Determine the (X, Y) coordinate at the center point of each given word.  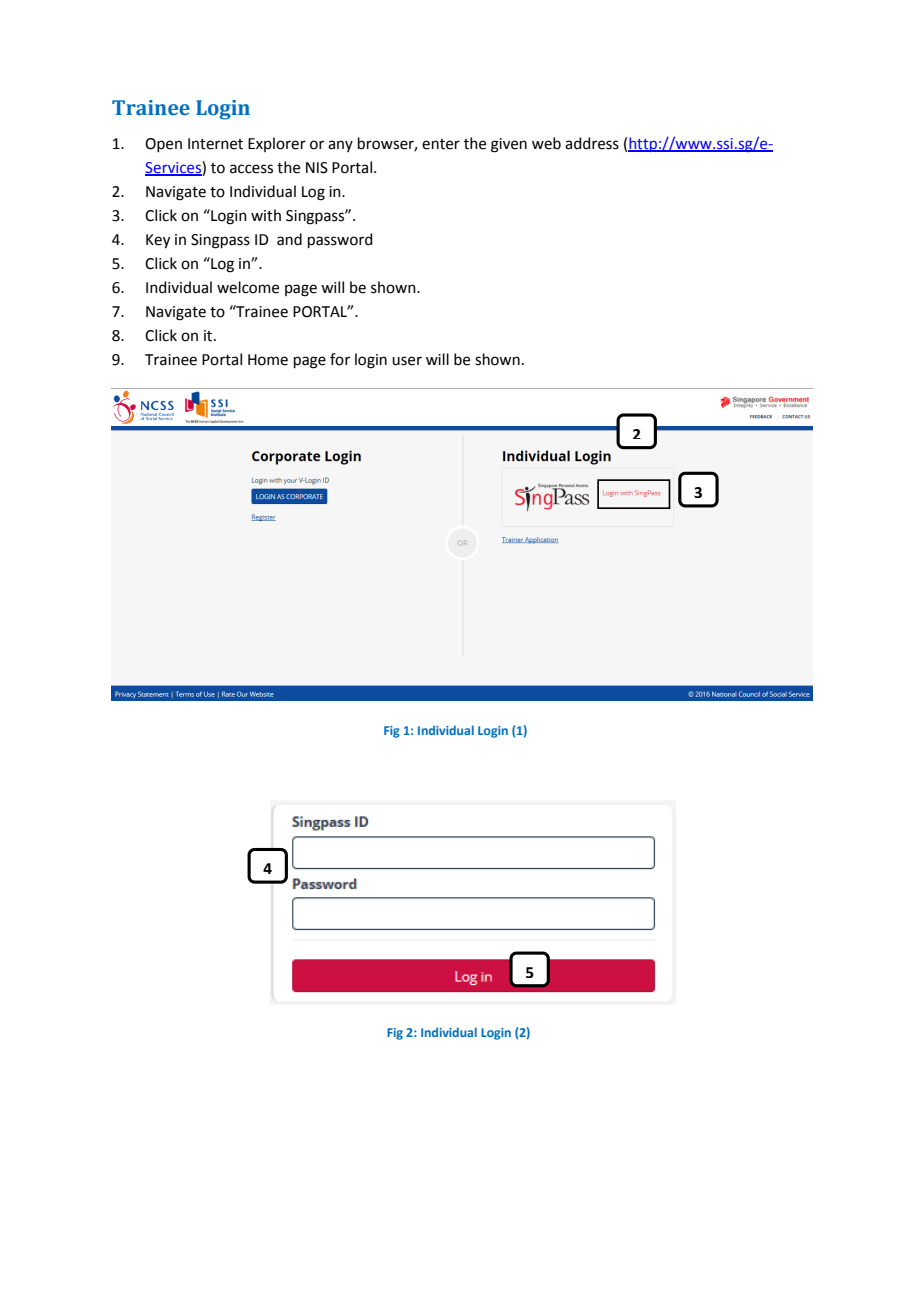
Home (268, 360)
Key (158, 241)
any (340, 146)
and (289, 239)
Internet (215, 144)
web (546, 143)
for (340, 359)
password (340, 240)
